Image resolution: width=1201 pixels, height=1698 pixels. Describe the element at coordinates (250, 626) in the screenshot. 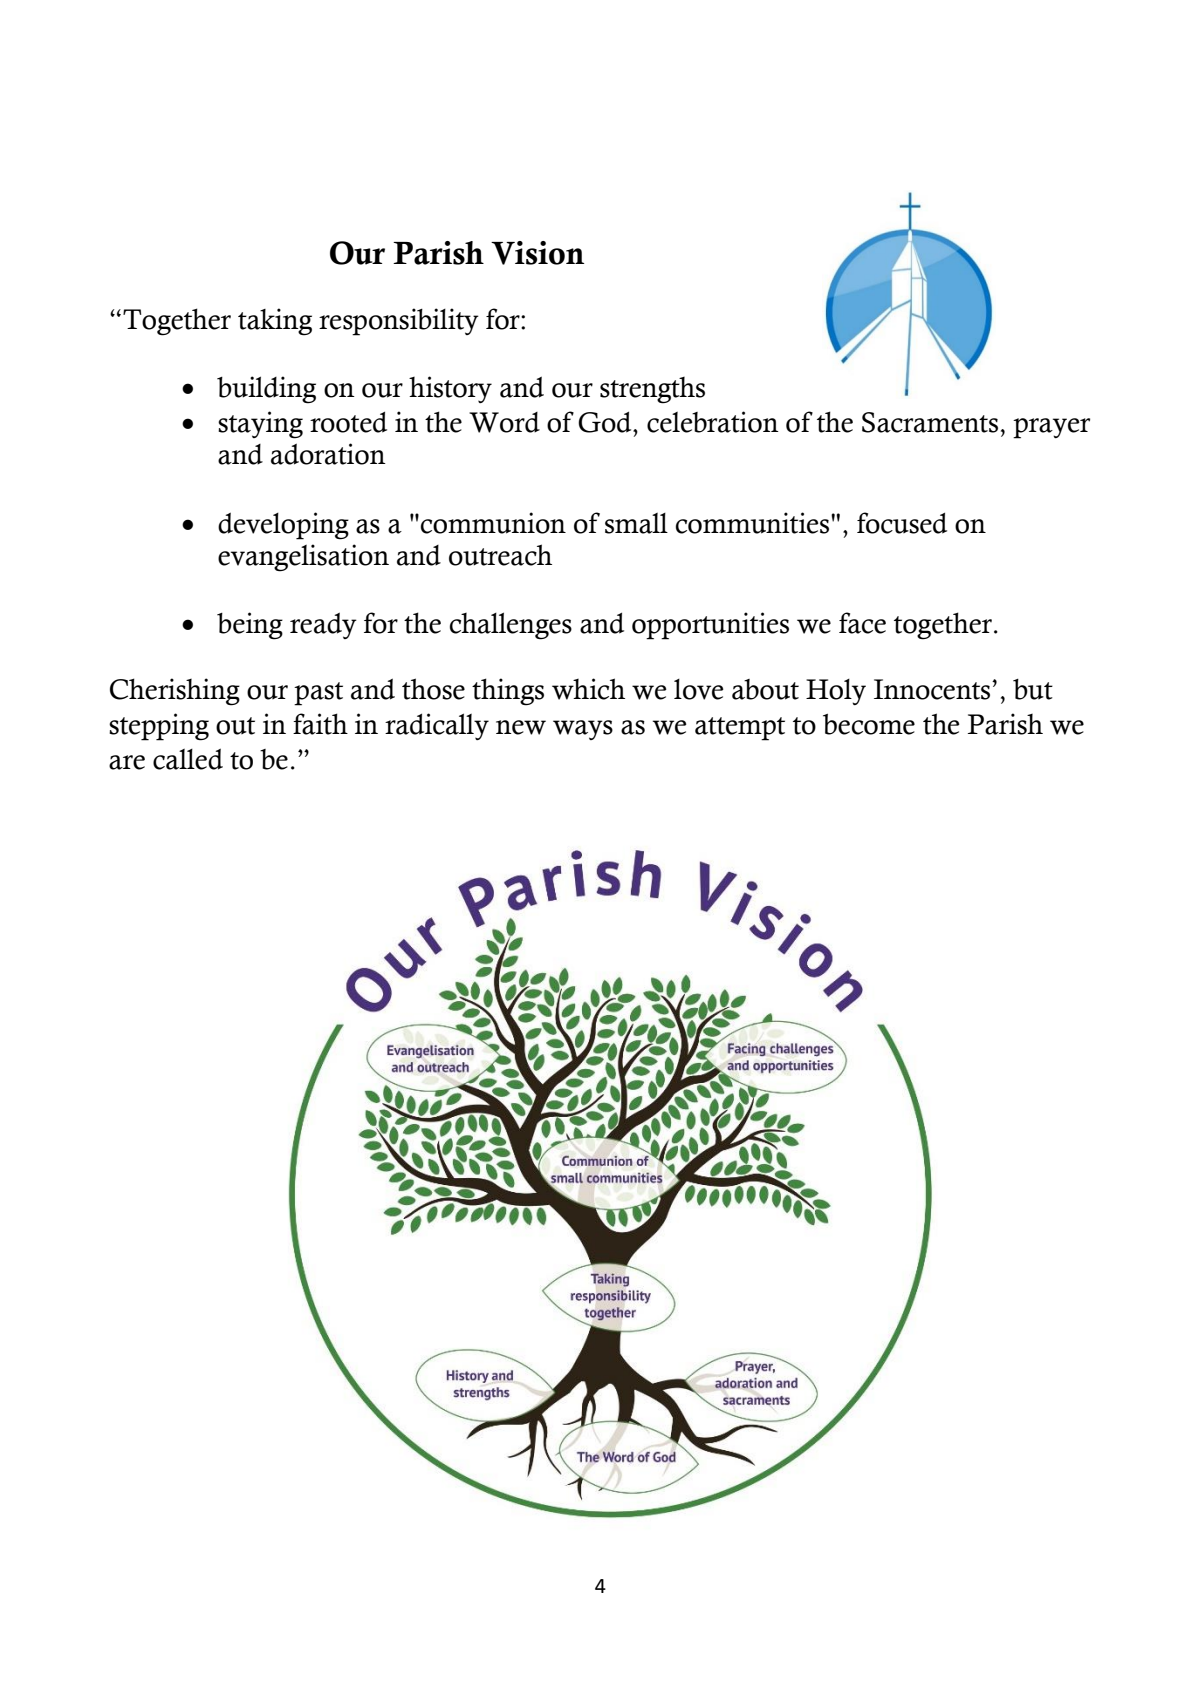

I see `being` at that location.
